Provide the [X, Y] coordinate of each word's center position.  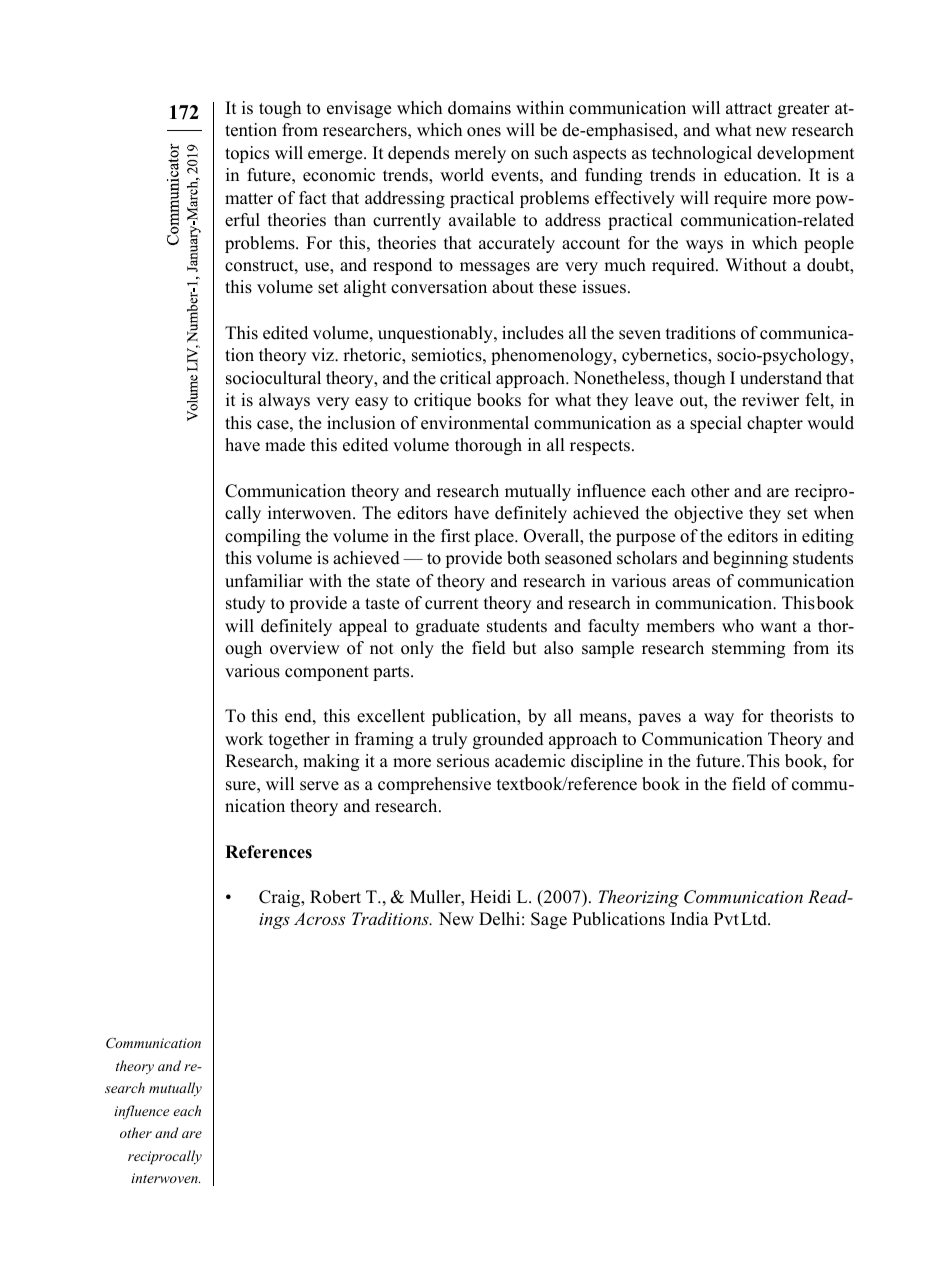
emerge [336, 156]
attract [749, 109]
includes [533, 333]
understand [781, 378]
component [327, 673]
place [495, 537]
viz [323, 354]
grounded [508, 740]
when [834, 513]
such [551, 153]
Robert [335, 897]
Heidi [490, 897]
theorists [801, 716]
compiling [263, 537]
